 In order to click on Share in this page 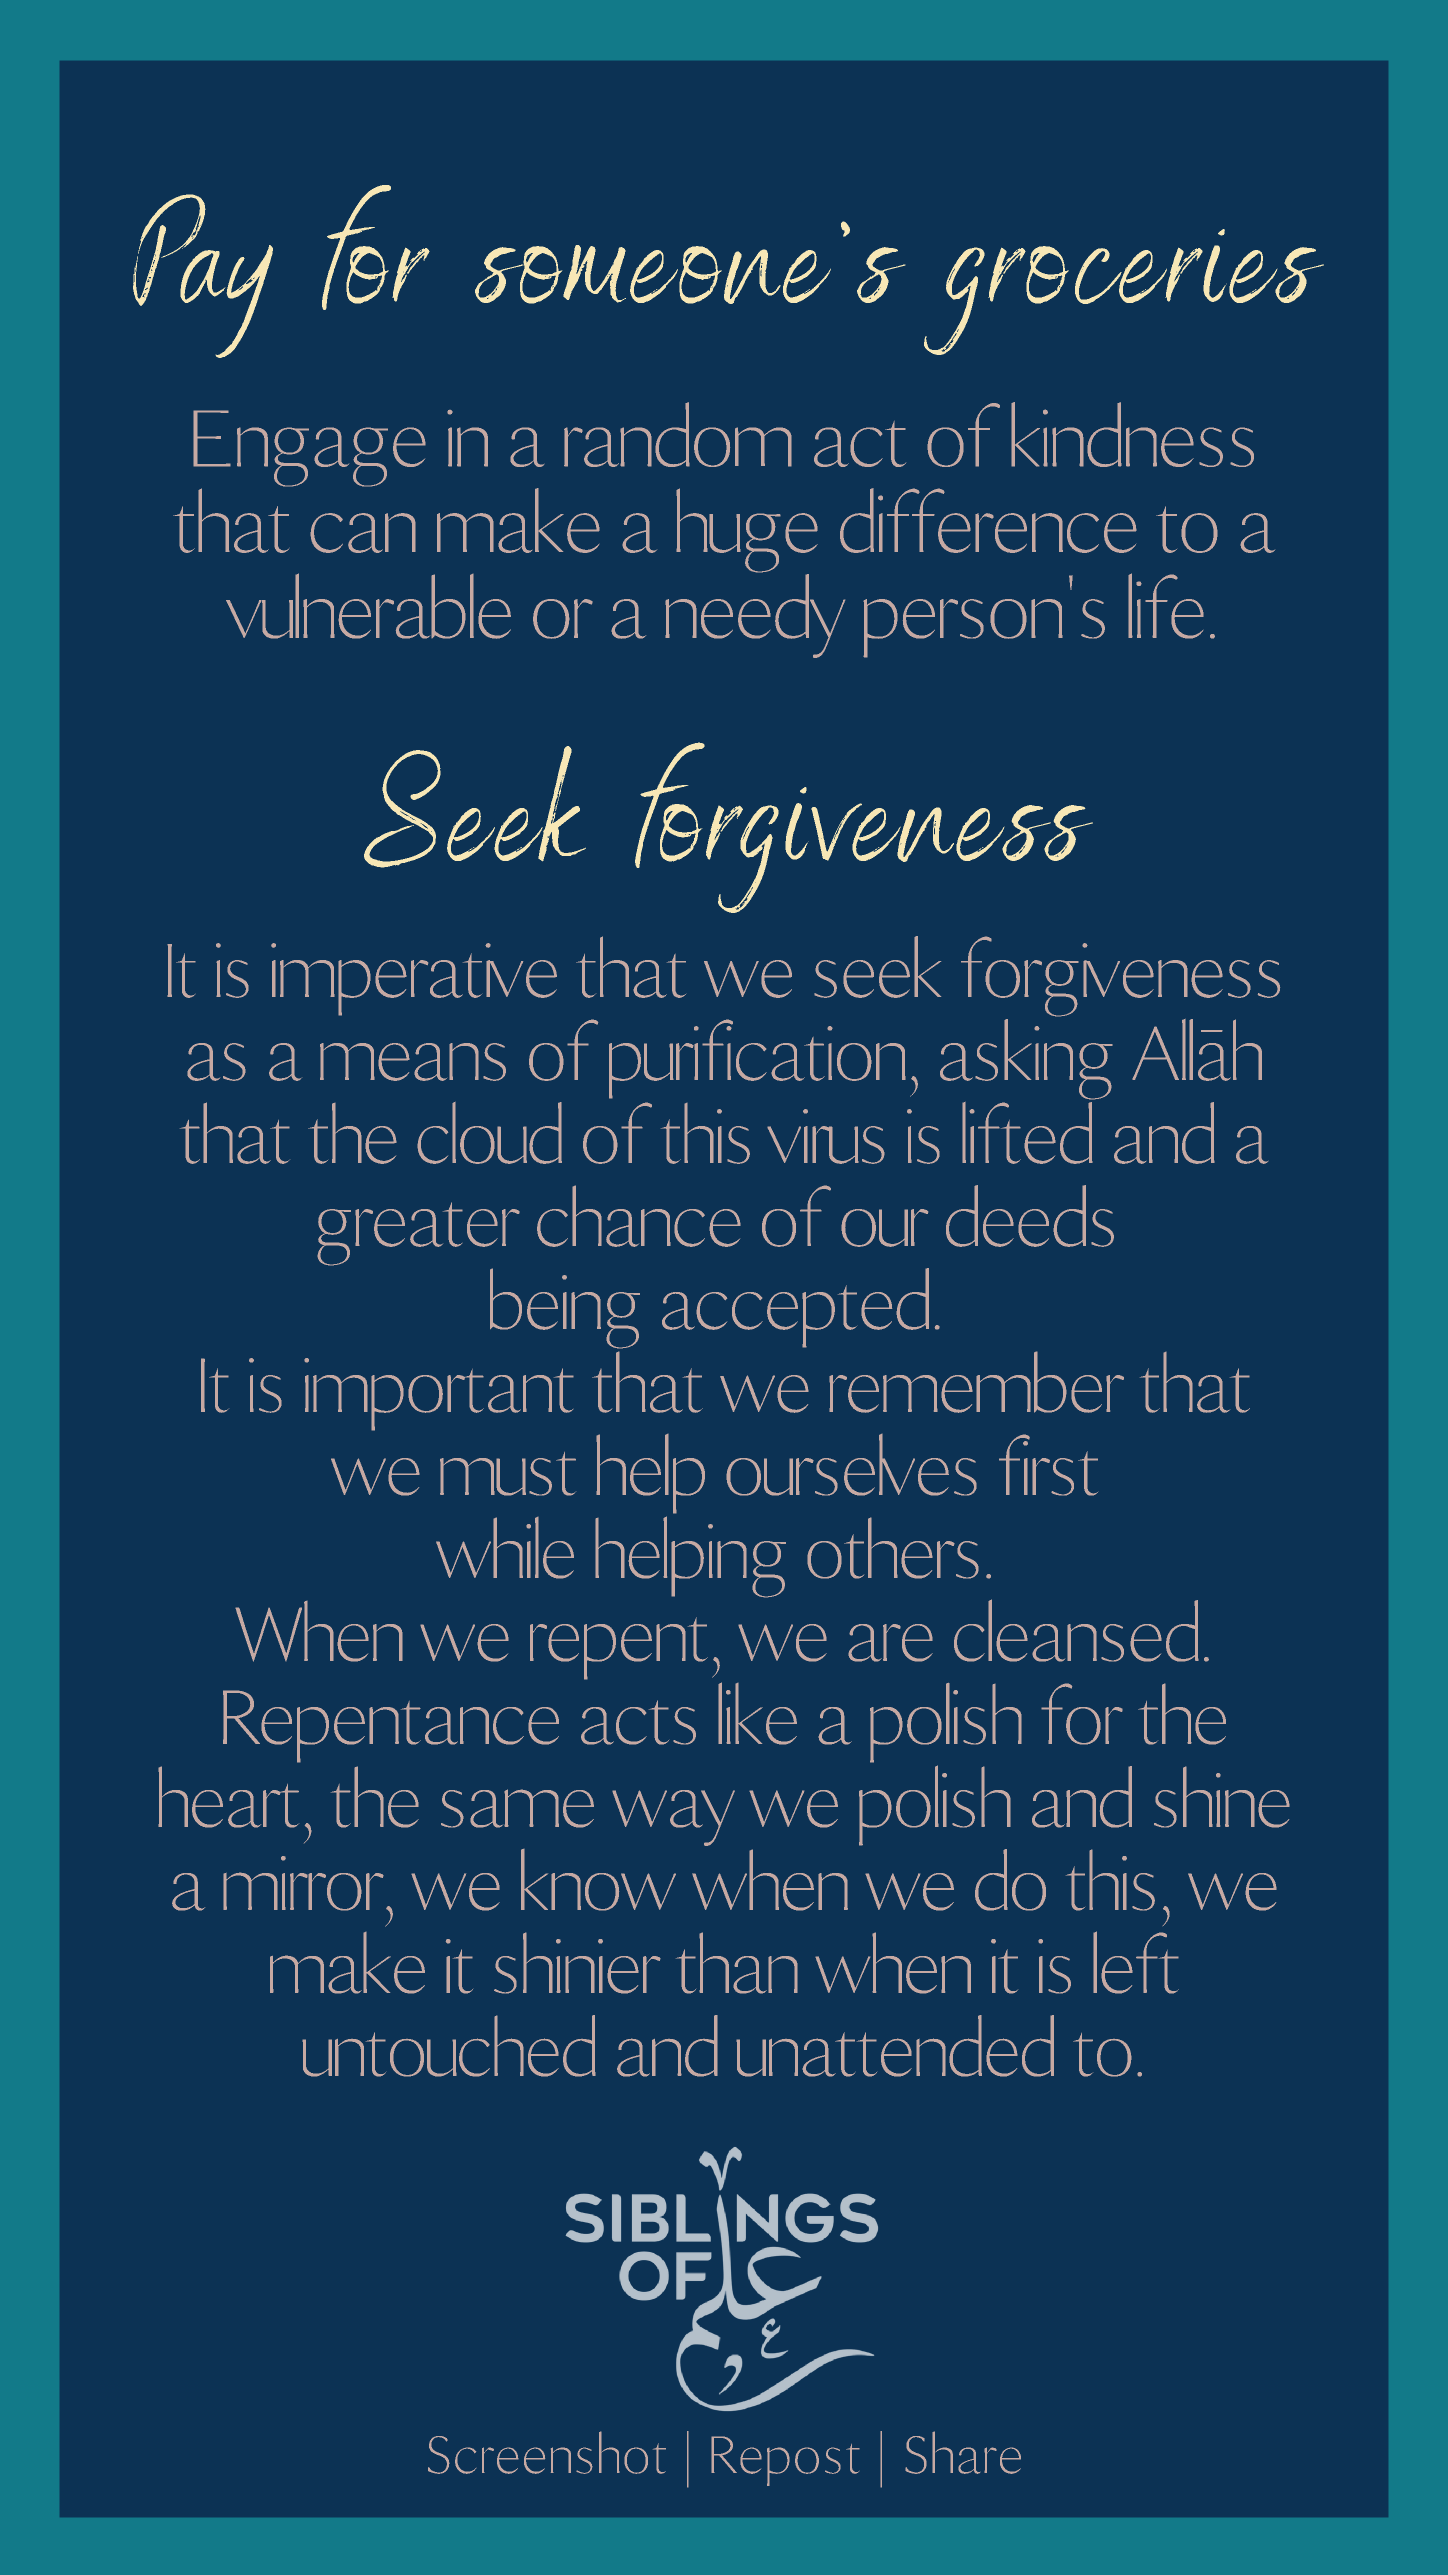, I will do `click(963, 2452)`.
